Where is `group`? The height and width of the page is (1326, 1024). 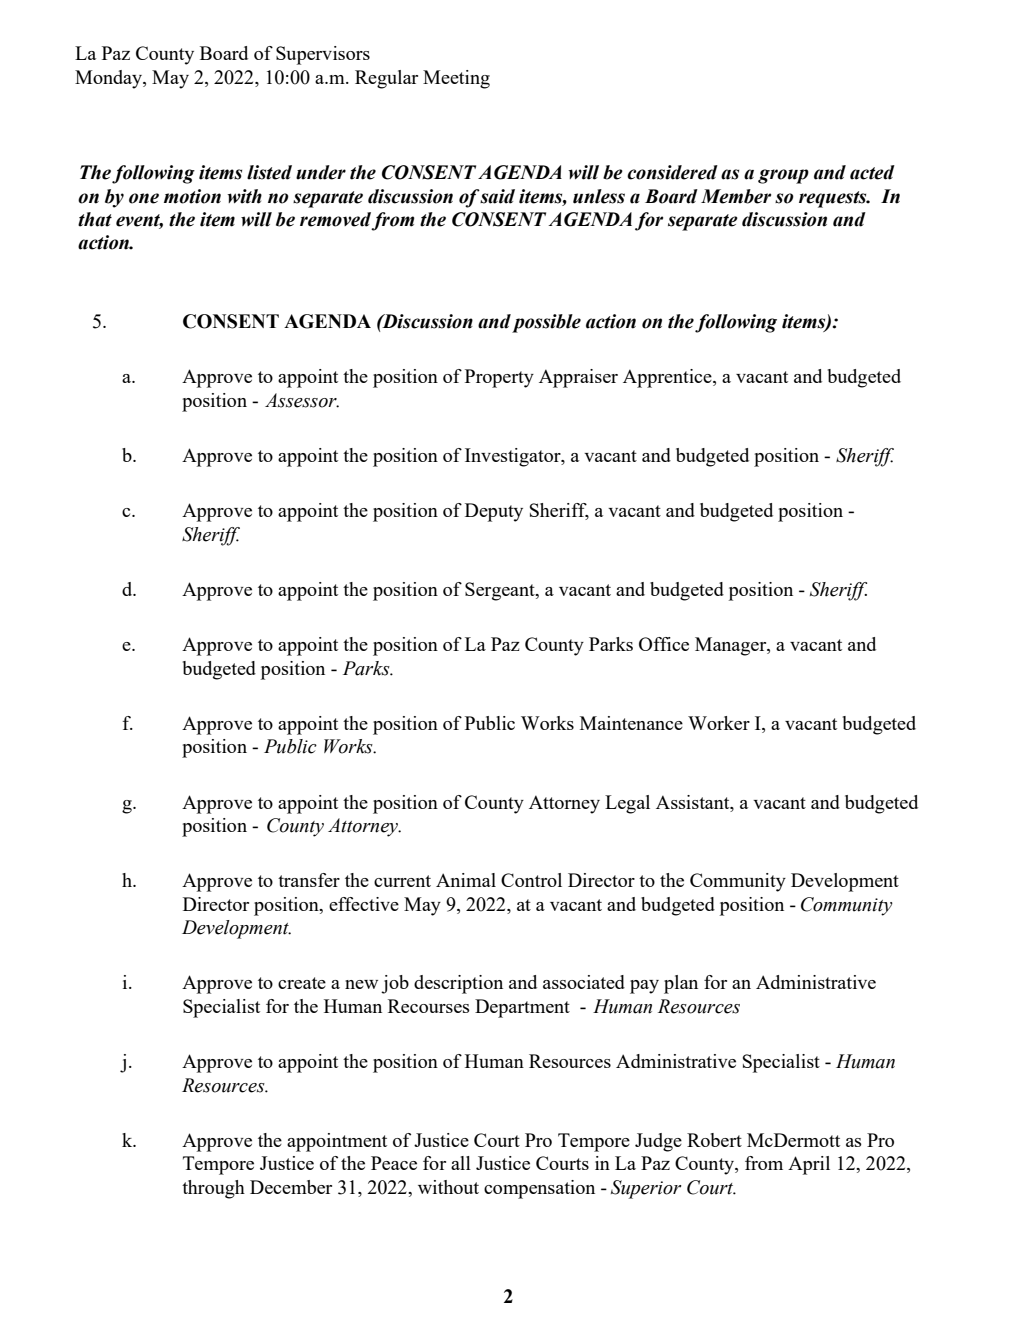 group is located at coordinates (783, 176).
